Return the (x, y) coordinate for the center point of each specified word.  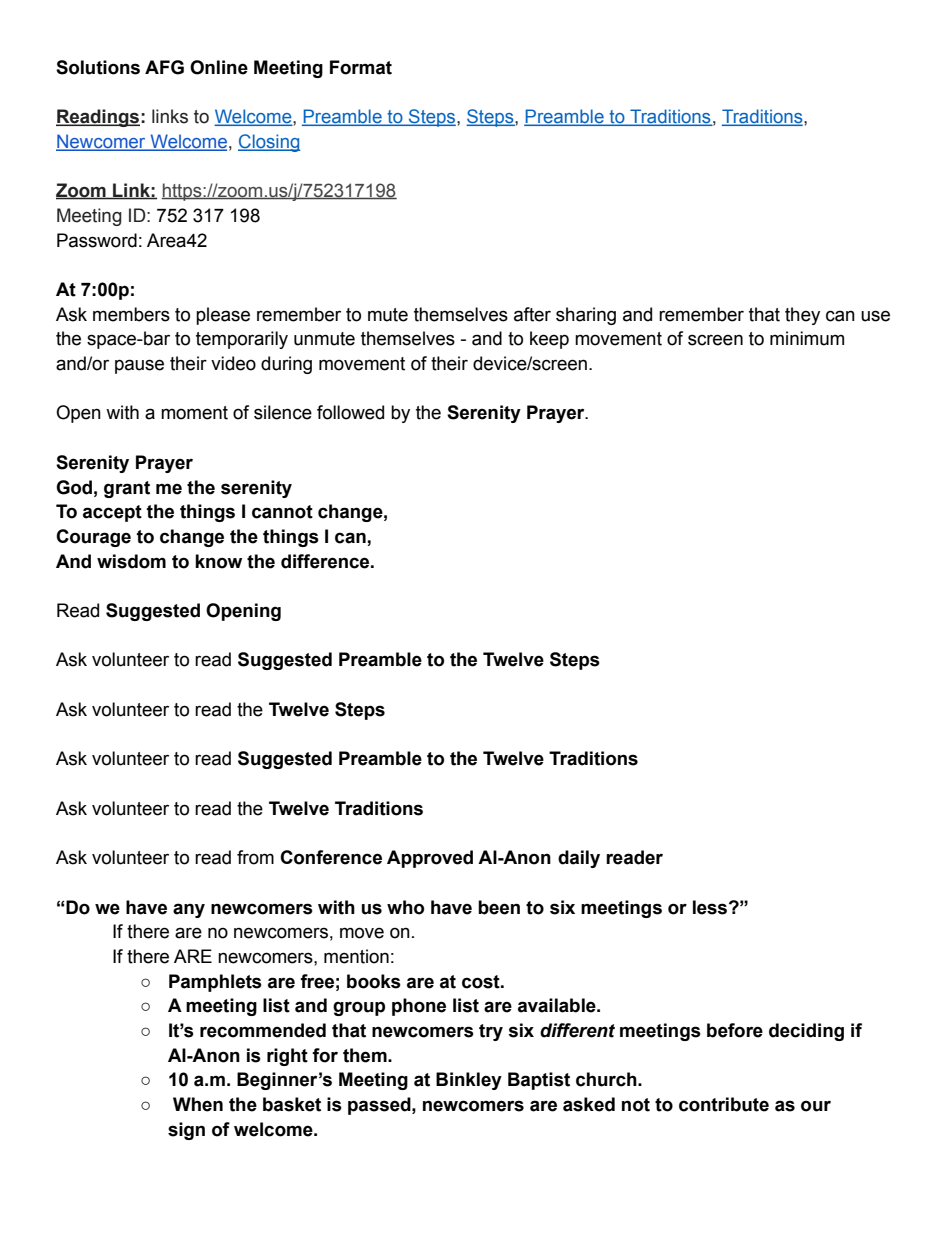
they (802, 316)
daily (579, 859)
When (198, 1104)
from (255, 857)
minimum (807, 338)
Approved (430, 859)
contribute (724, 1104)
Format (361, 67)
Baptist (539, 1081)
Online (219, 67)
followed (350, 412)
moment (194, 413)
